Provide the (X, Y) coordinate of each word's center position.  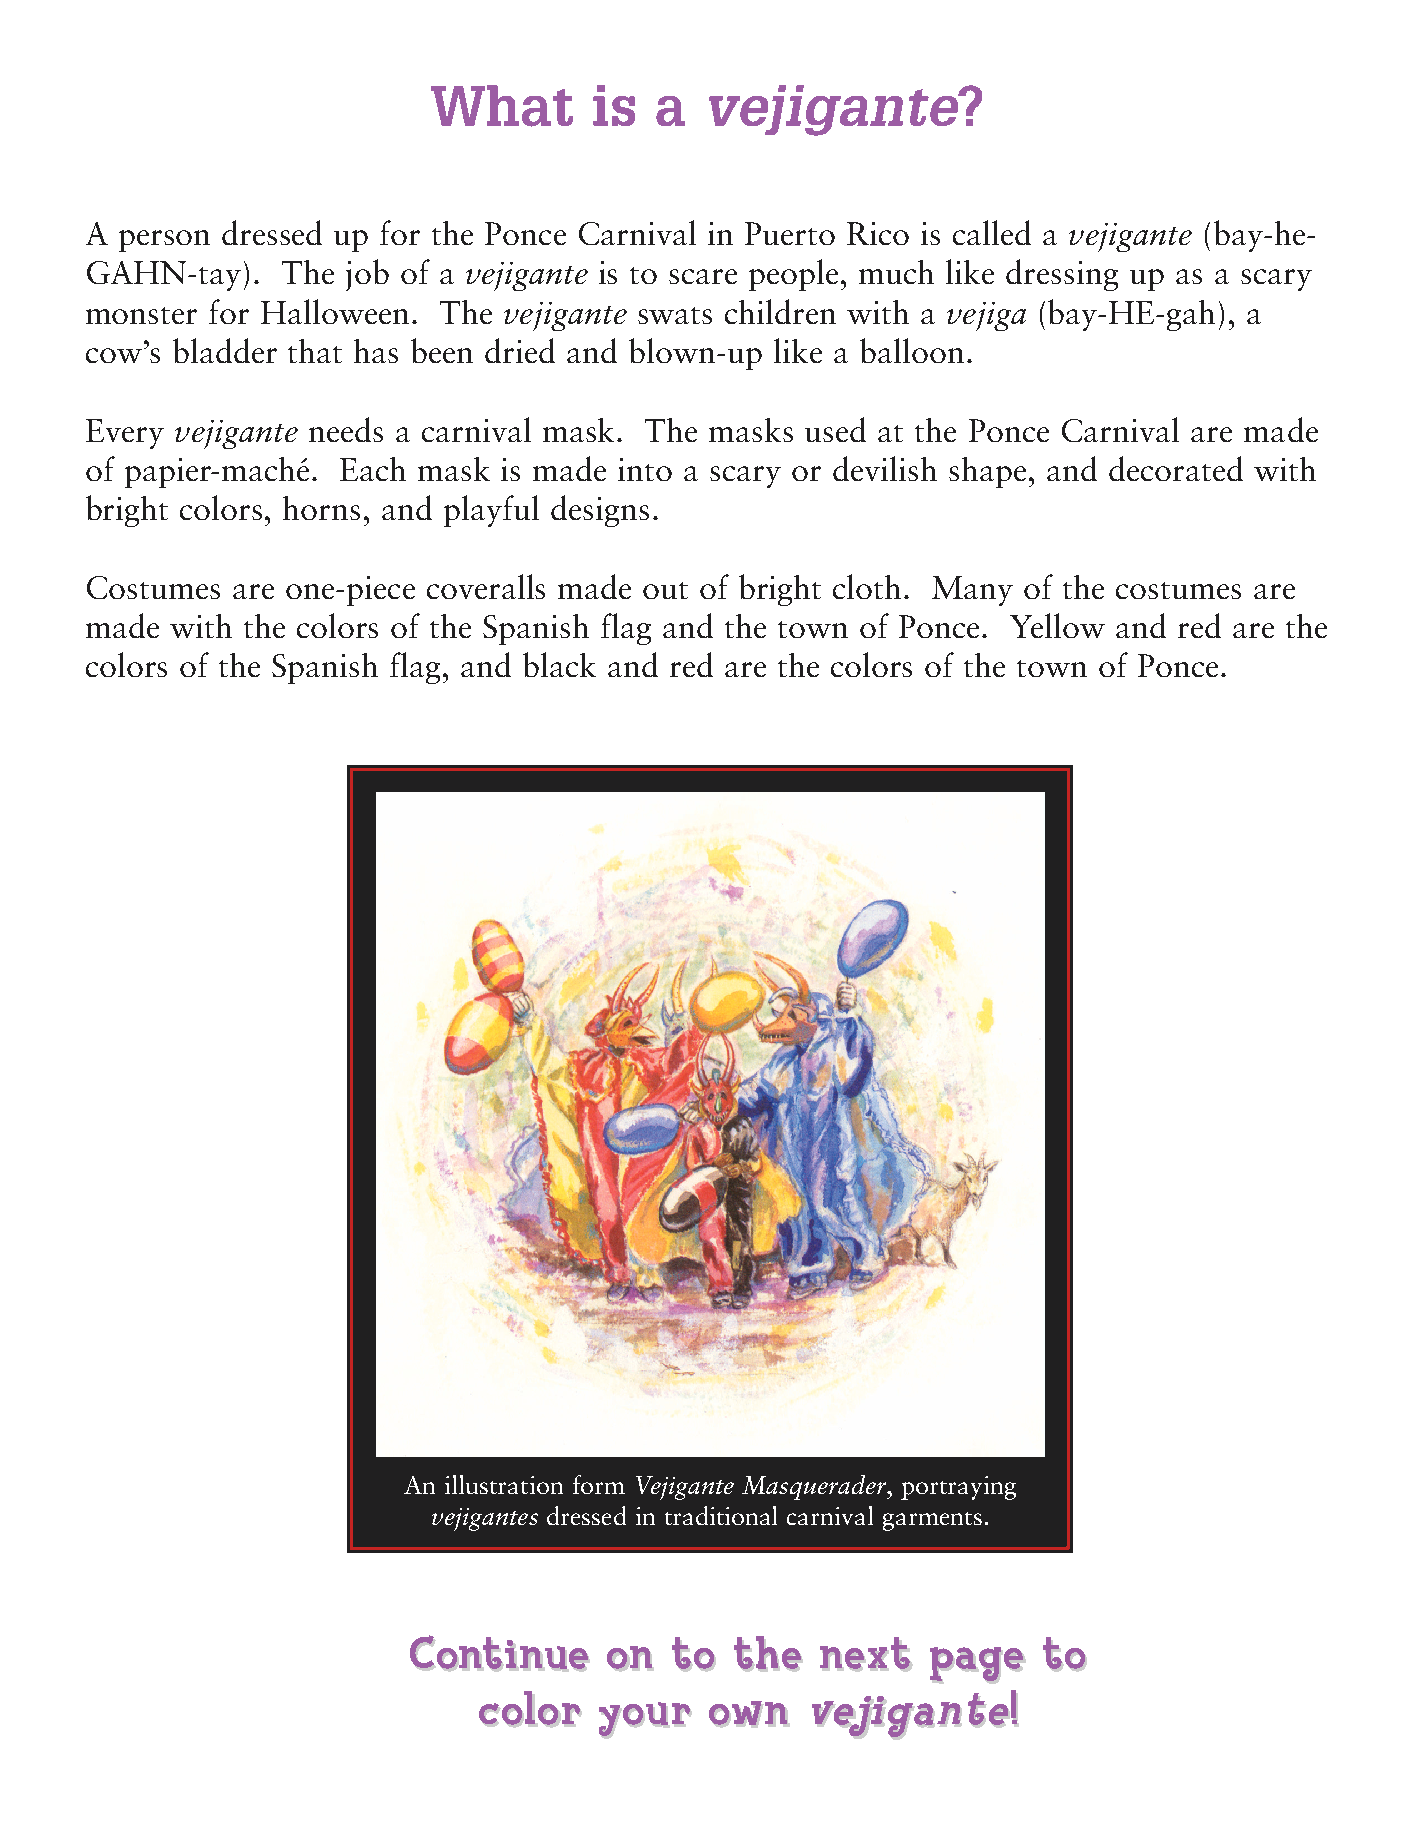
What (502, 106)
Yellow (1057, 625)
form (599, 1484)
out (665, 590)
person (164, 241)
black (559, 664)
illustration (504, 1484)
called (992, 232)
